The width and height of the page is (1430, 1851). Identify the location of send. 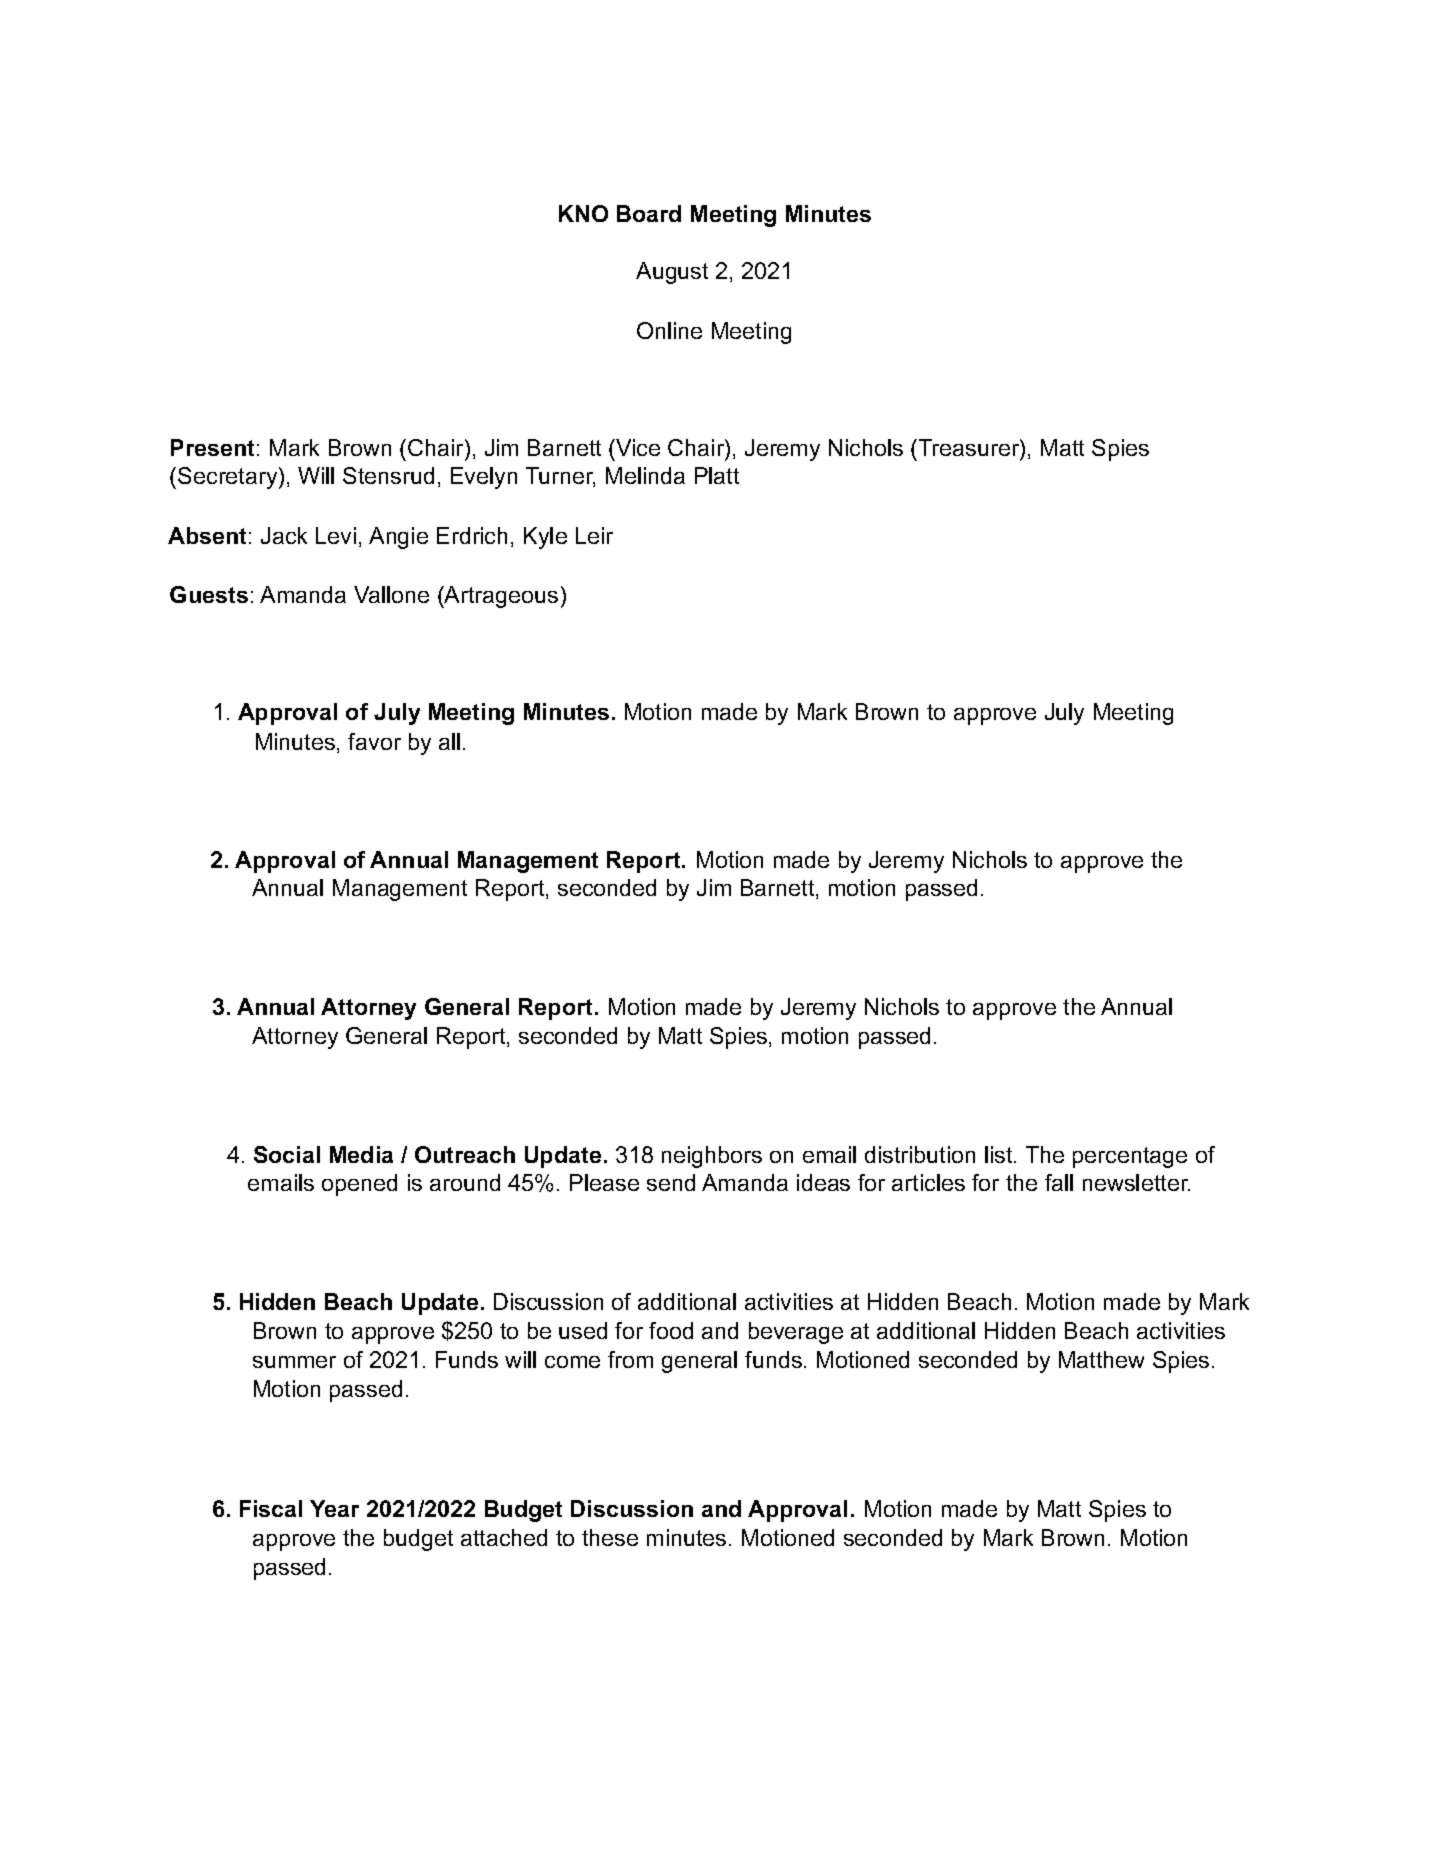
(671, 1182).
